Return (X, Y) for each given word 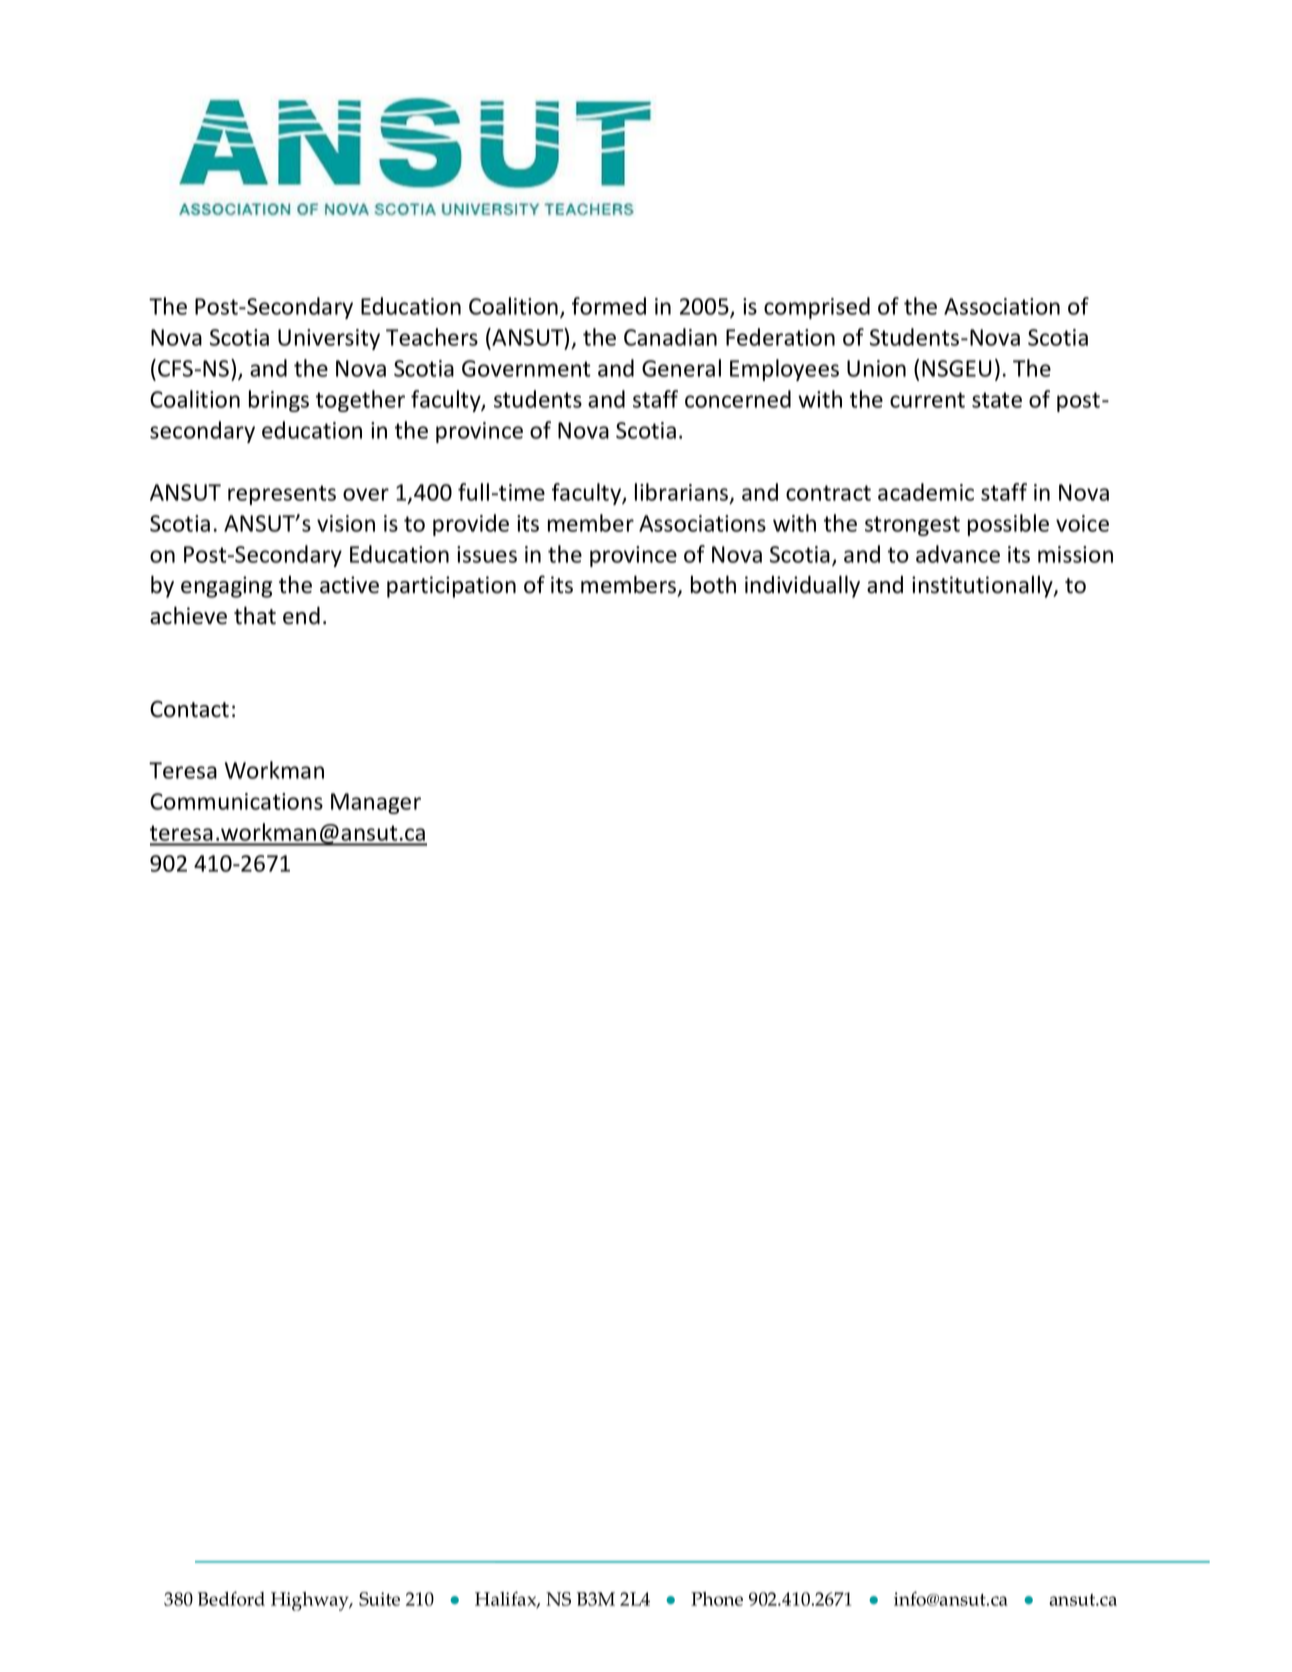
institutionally (983, 586)
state (997, 400)
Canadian (670, 337)
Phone (717, 1599)
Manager (376, 803)
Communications (236, 801)
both (713, 584)
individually (802, 586)
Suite (379, 1599)
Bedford (231, 1598)
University (329, 339)
